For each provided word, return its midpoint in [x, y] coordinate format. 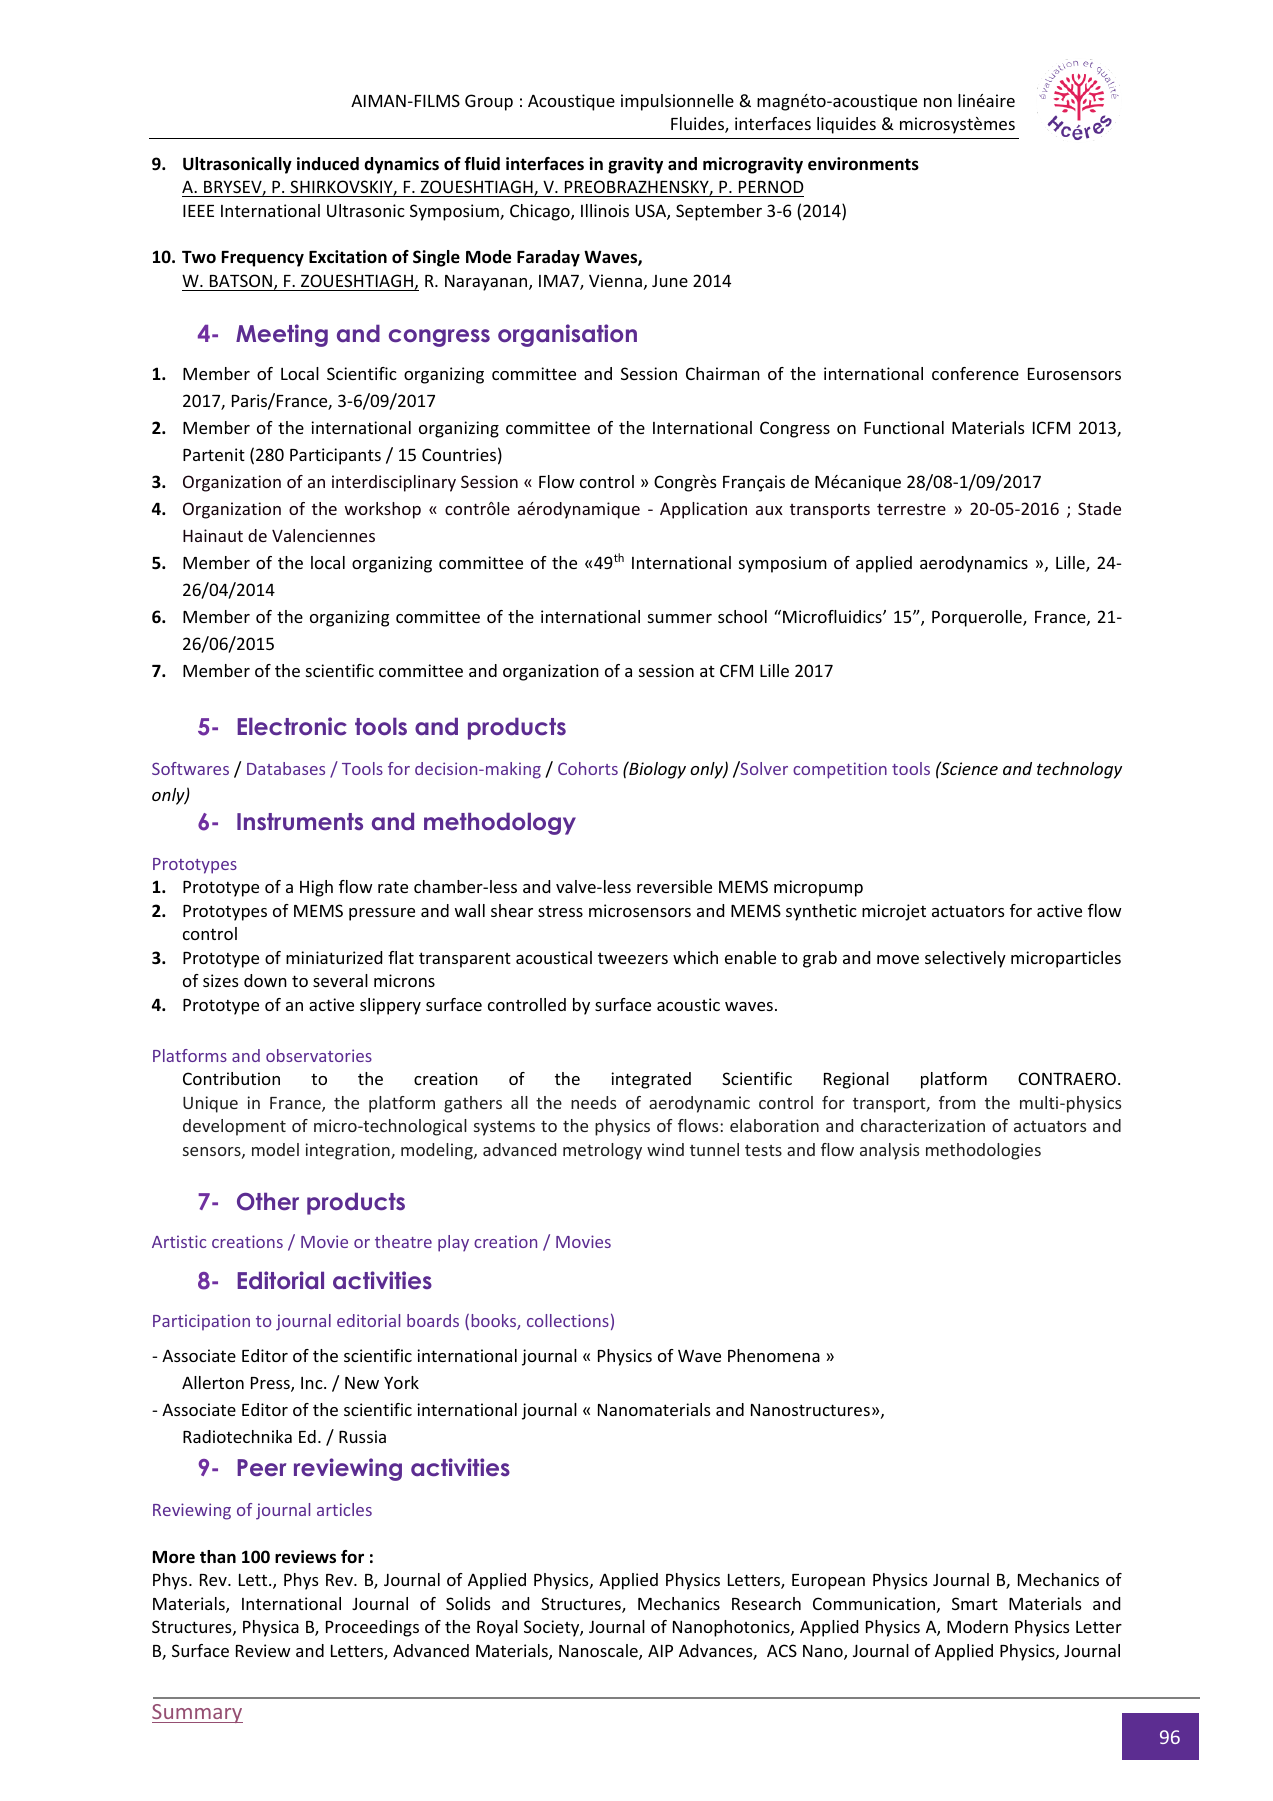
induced [328, 164]
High [316, 888]
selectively [965, 959]
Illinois [605, 210]
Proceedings [372, 1628]
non [938, 102]
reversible [674, 886]
